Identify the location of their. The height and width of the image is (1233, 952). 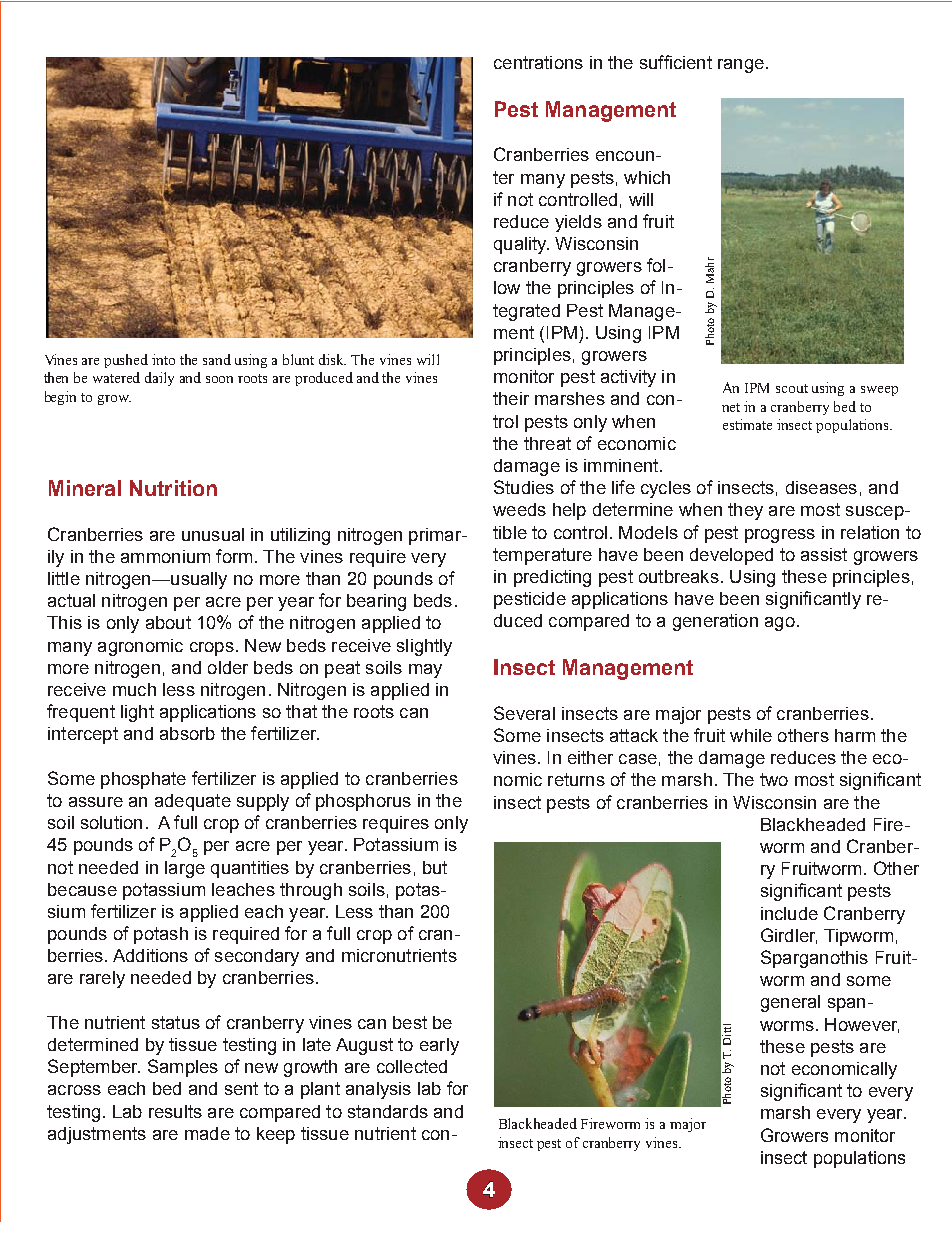
(511, 398).
